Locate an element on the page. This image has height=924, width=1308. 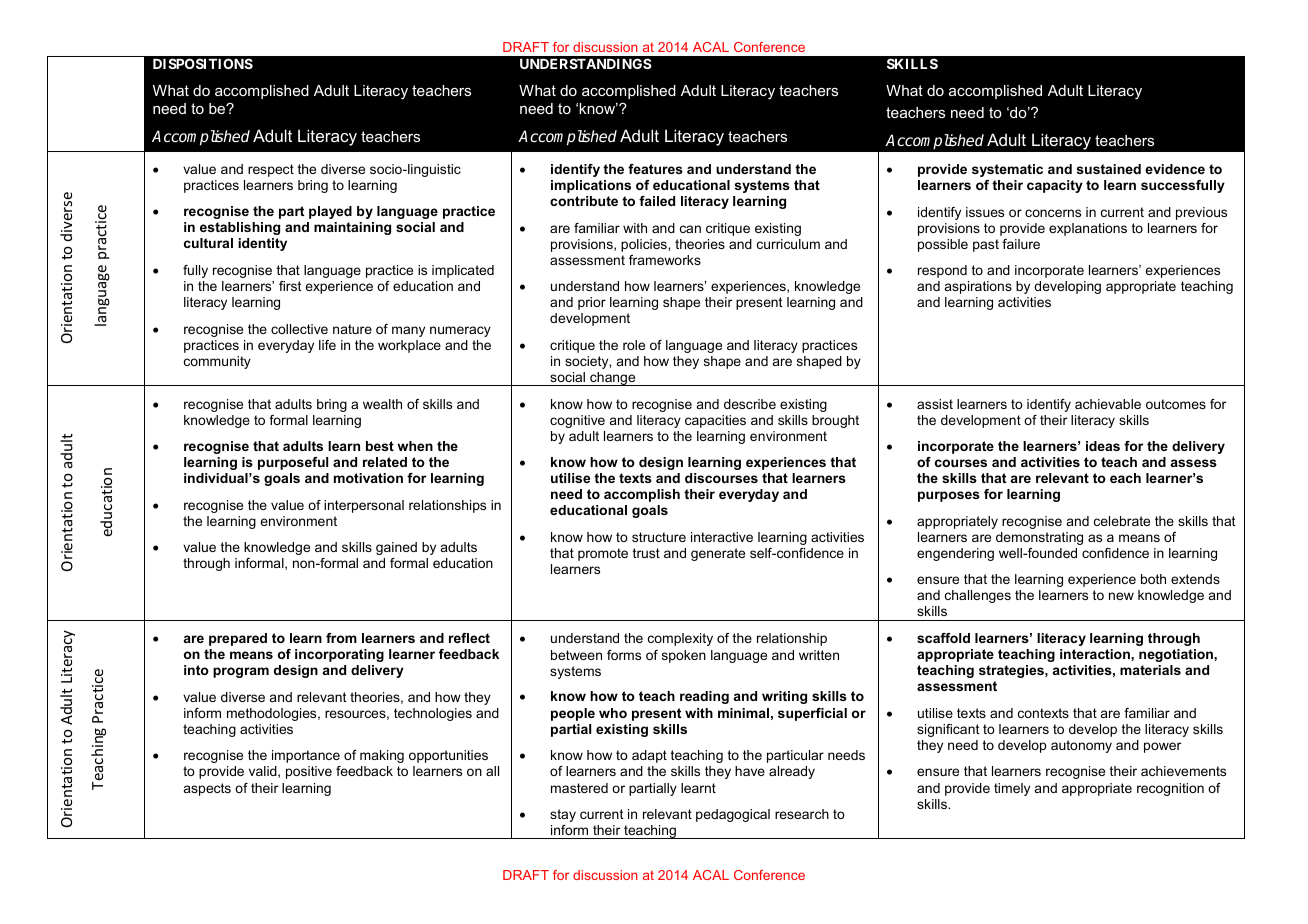
gained is located at coordinates (396, 548).
